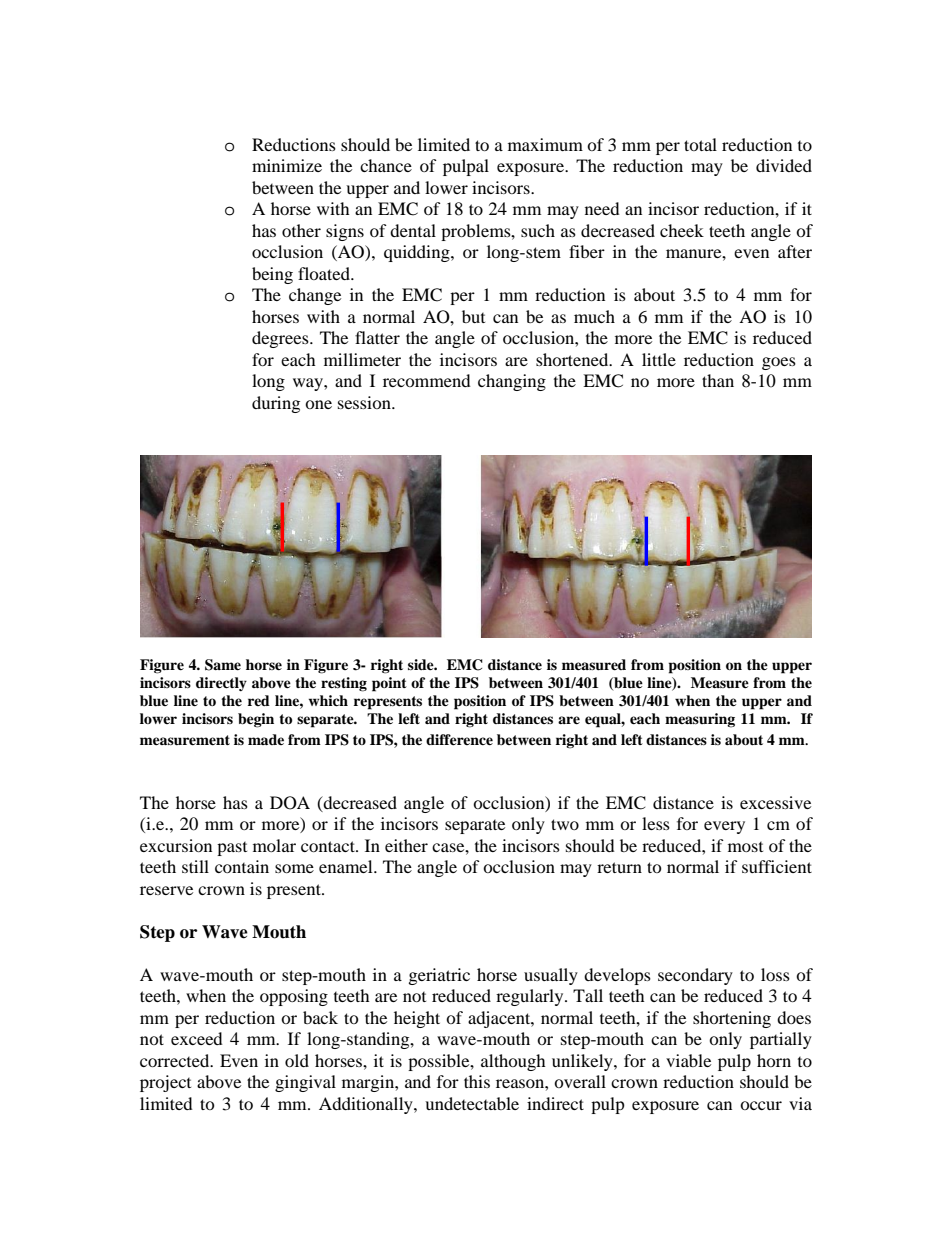  I want to click on minimize, so click(287, 165).
